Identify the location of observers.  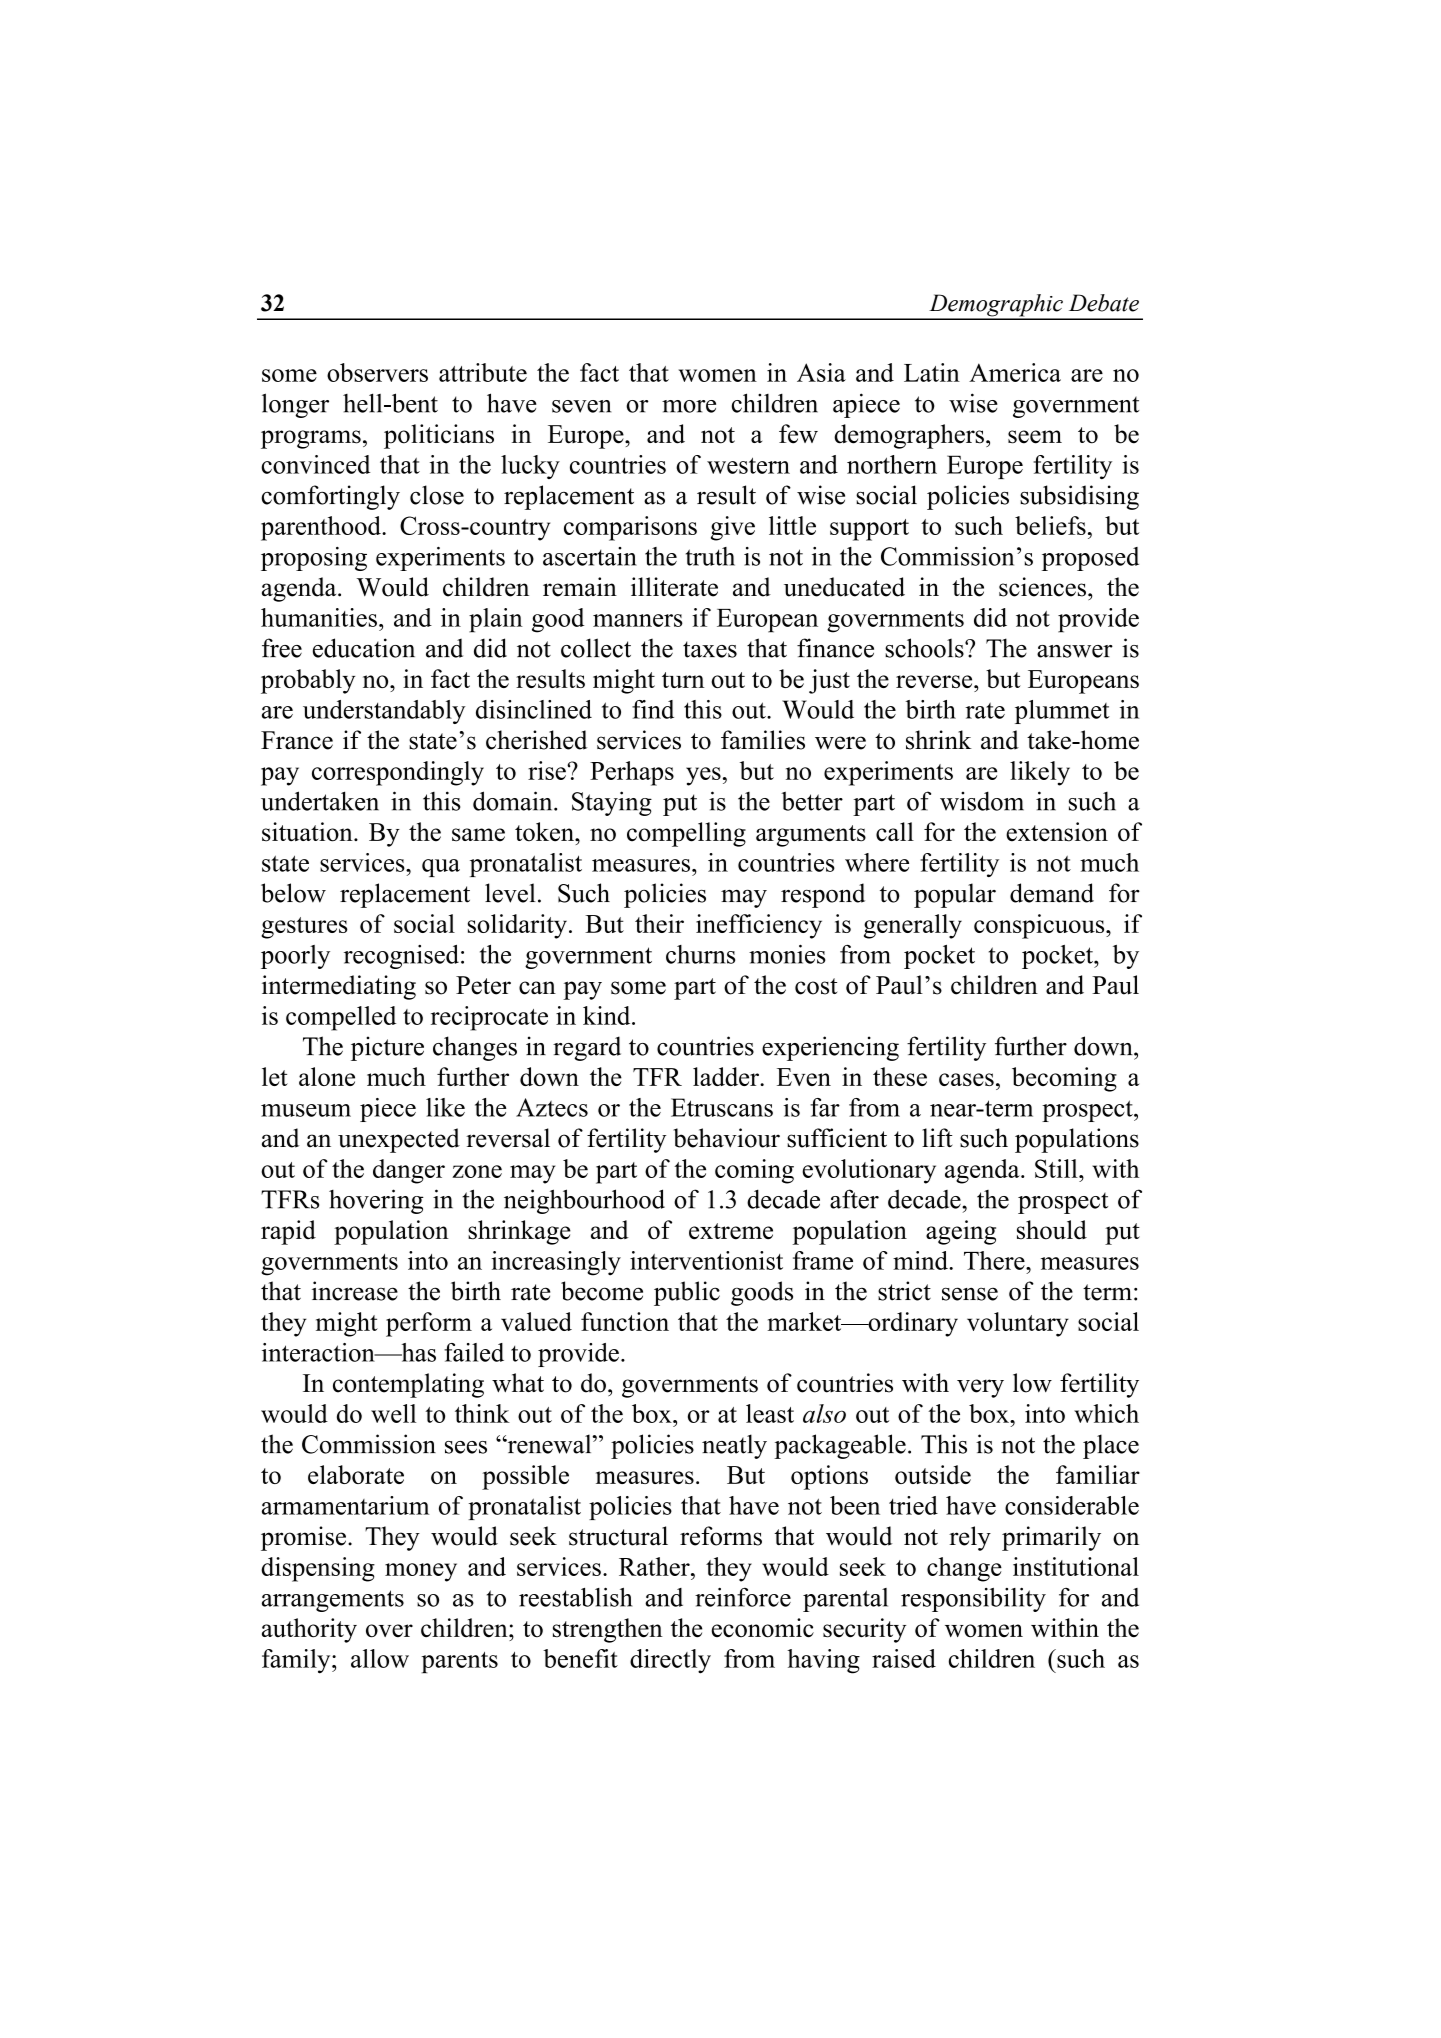
(377, 372).
